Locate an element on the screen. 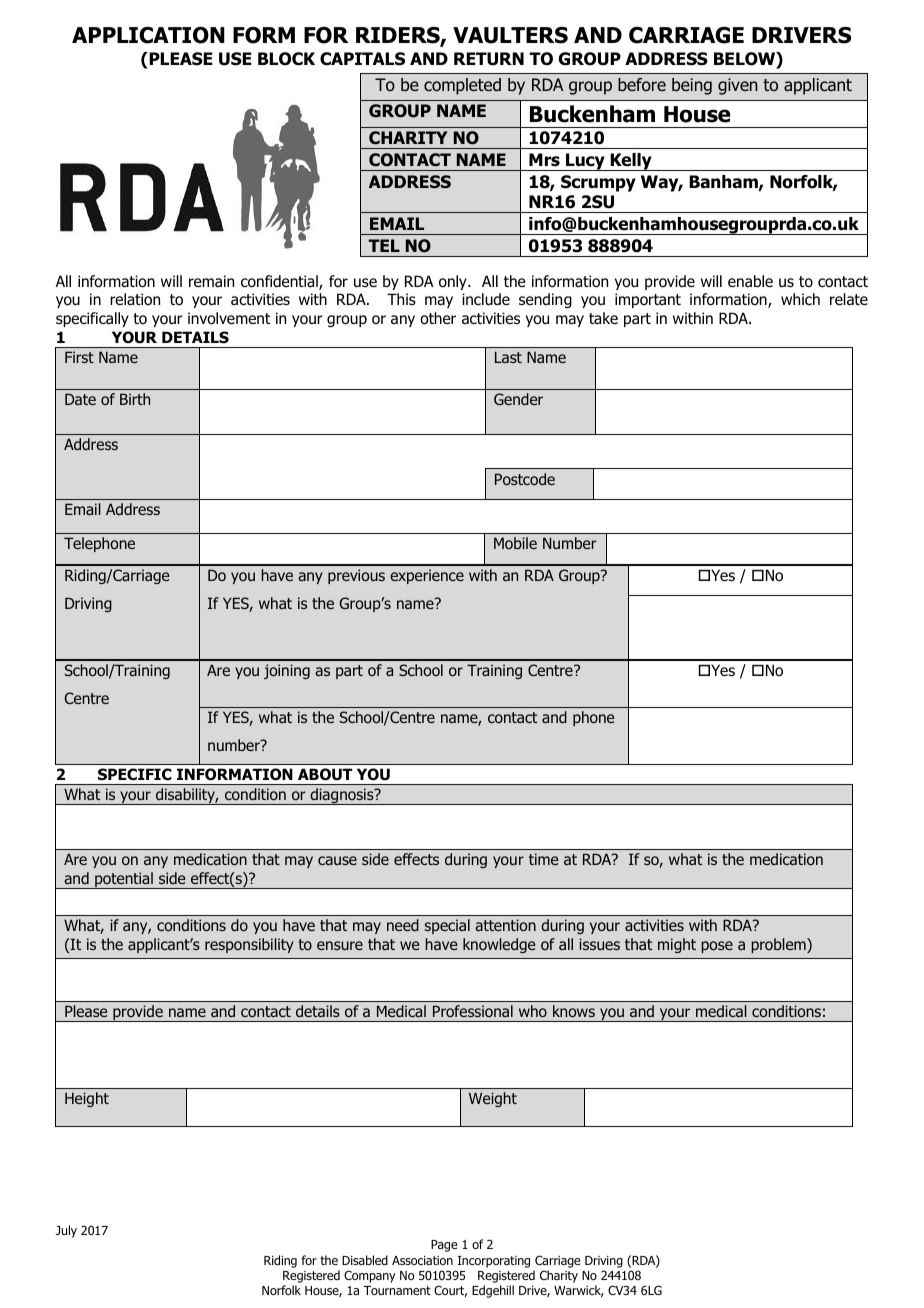 Image resolution: width=924 pixels, height=1308 pixels. APPLICATION is located at coordinates (148, 35).
